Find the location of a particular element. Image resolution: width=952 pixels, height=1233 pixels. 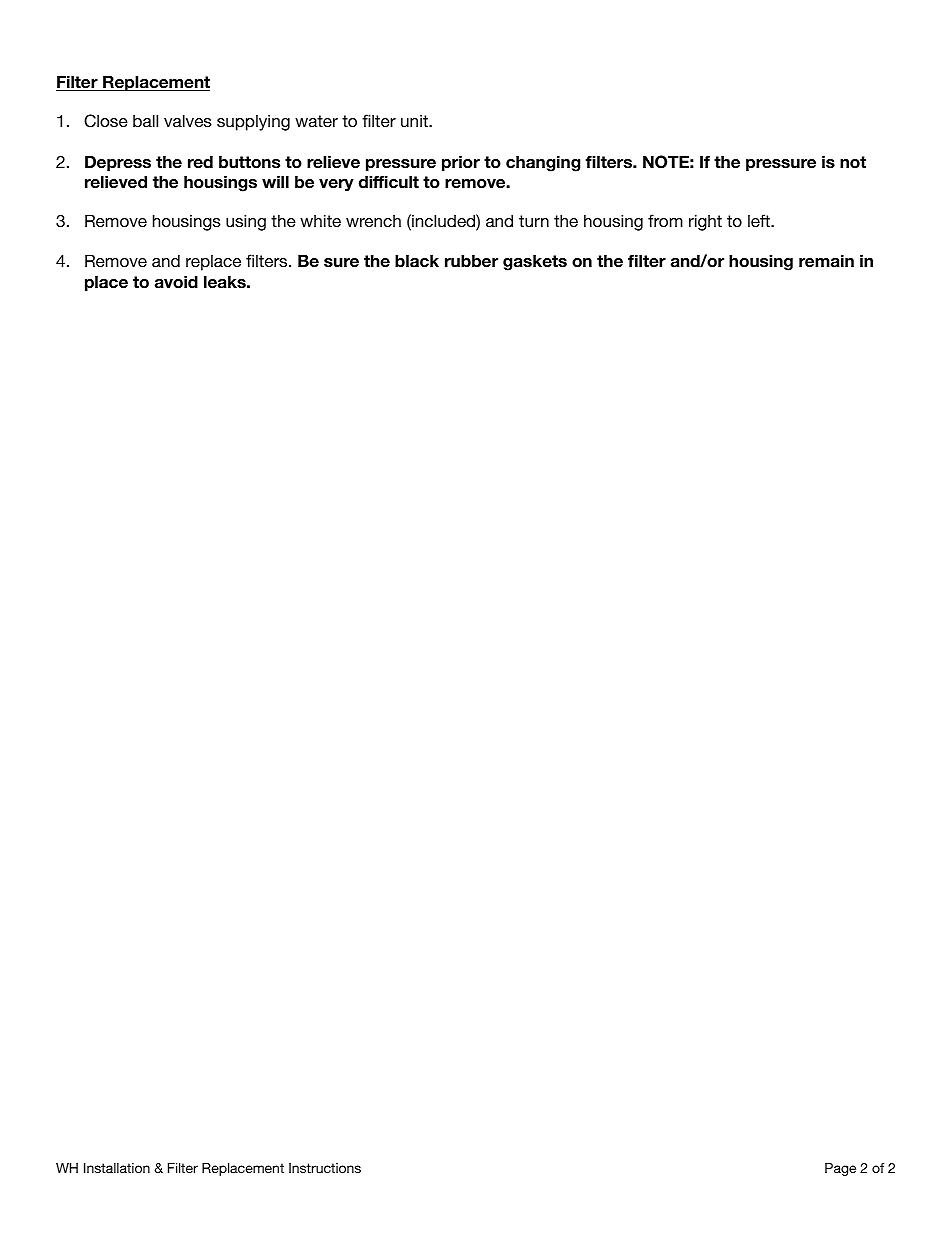

black is located at coordinates (417, 261).
